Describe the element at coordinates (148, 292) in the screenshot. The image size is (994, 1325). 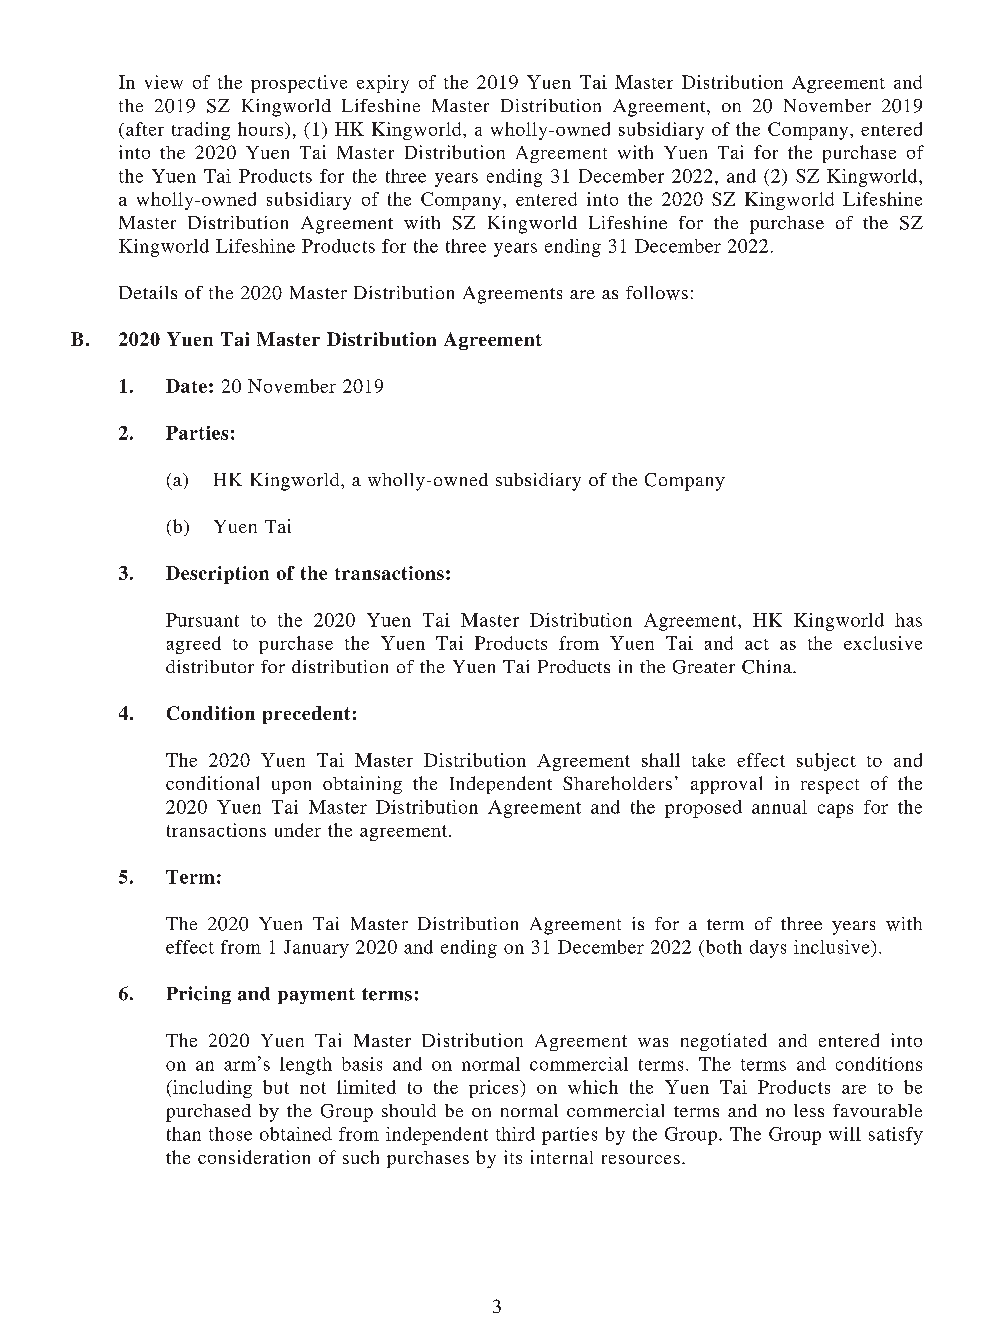
I see `Details` at that location.
